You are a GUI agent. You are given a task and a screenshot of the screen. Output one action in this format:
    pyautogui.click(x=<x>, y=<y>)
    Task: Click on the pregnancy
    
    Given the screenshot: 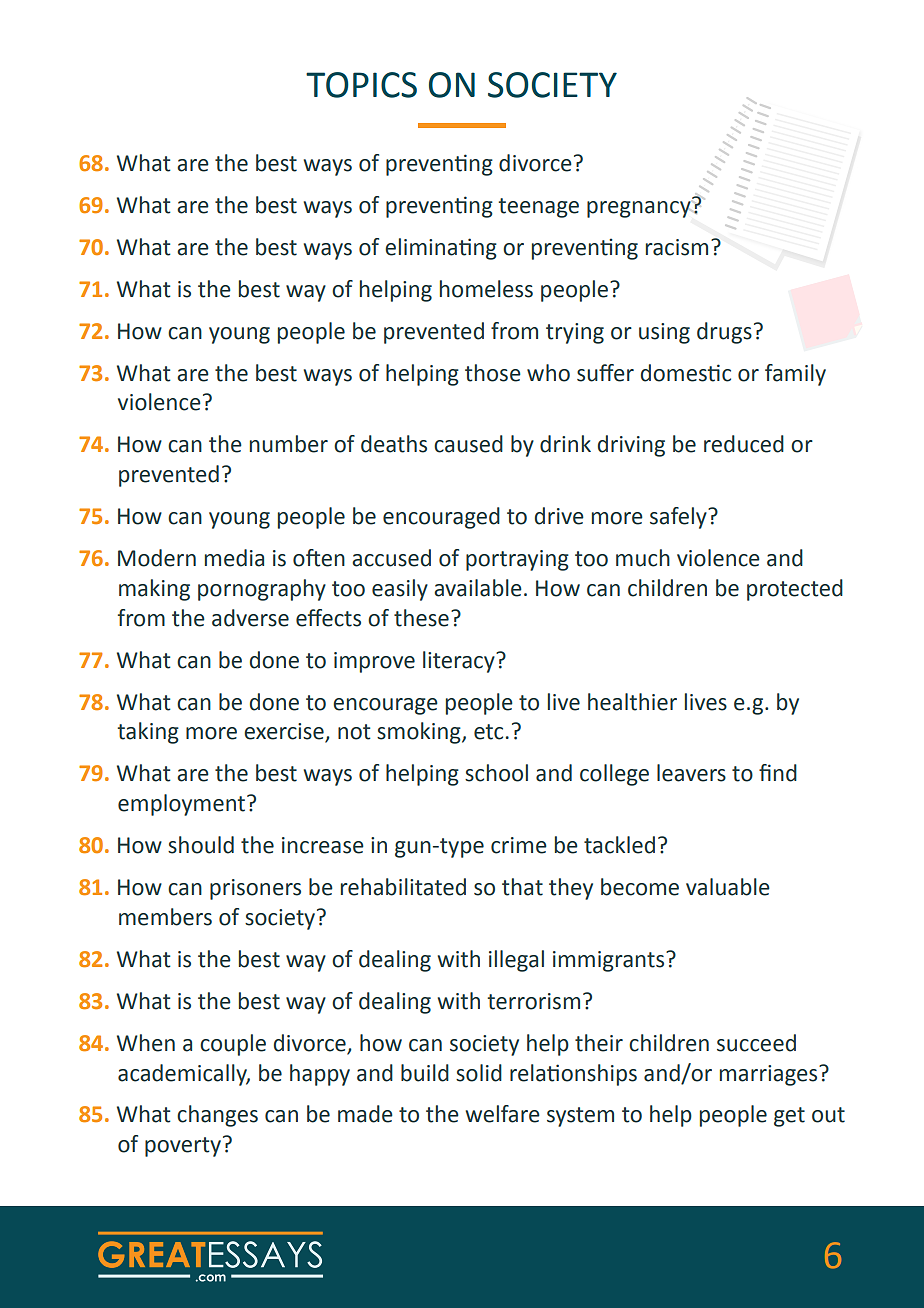 What is the action you would take?
    pyautogui.click(x=640, y=208)
